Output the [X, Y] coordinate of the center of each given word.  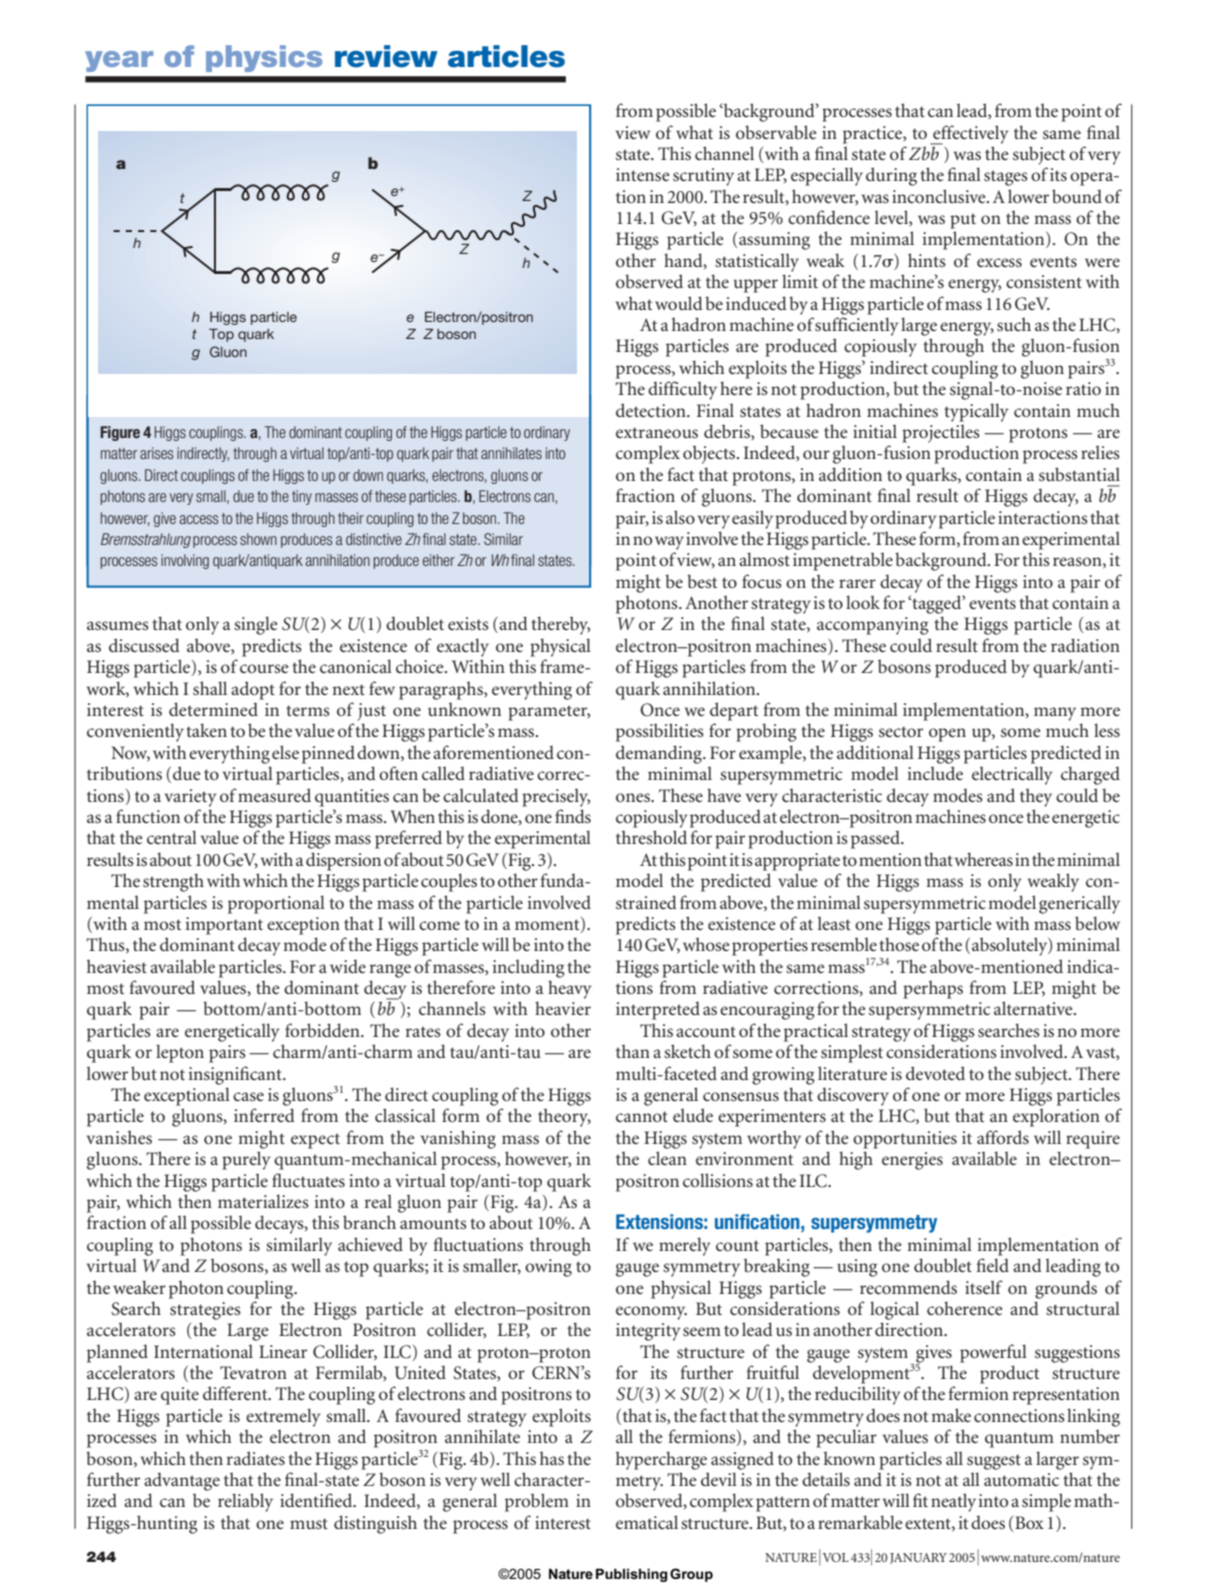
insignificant [236, 1075]
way [669, 543]
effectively [969, 135]
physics [264, 58]
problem [537, 1502]
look [863, 602]
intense [642, 174]
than [633, 1051]
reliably [245, 1502]
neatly [953, 1502]
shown [258, 539]
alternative [1034, 1008]
